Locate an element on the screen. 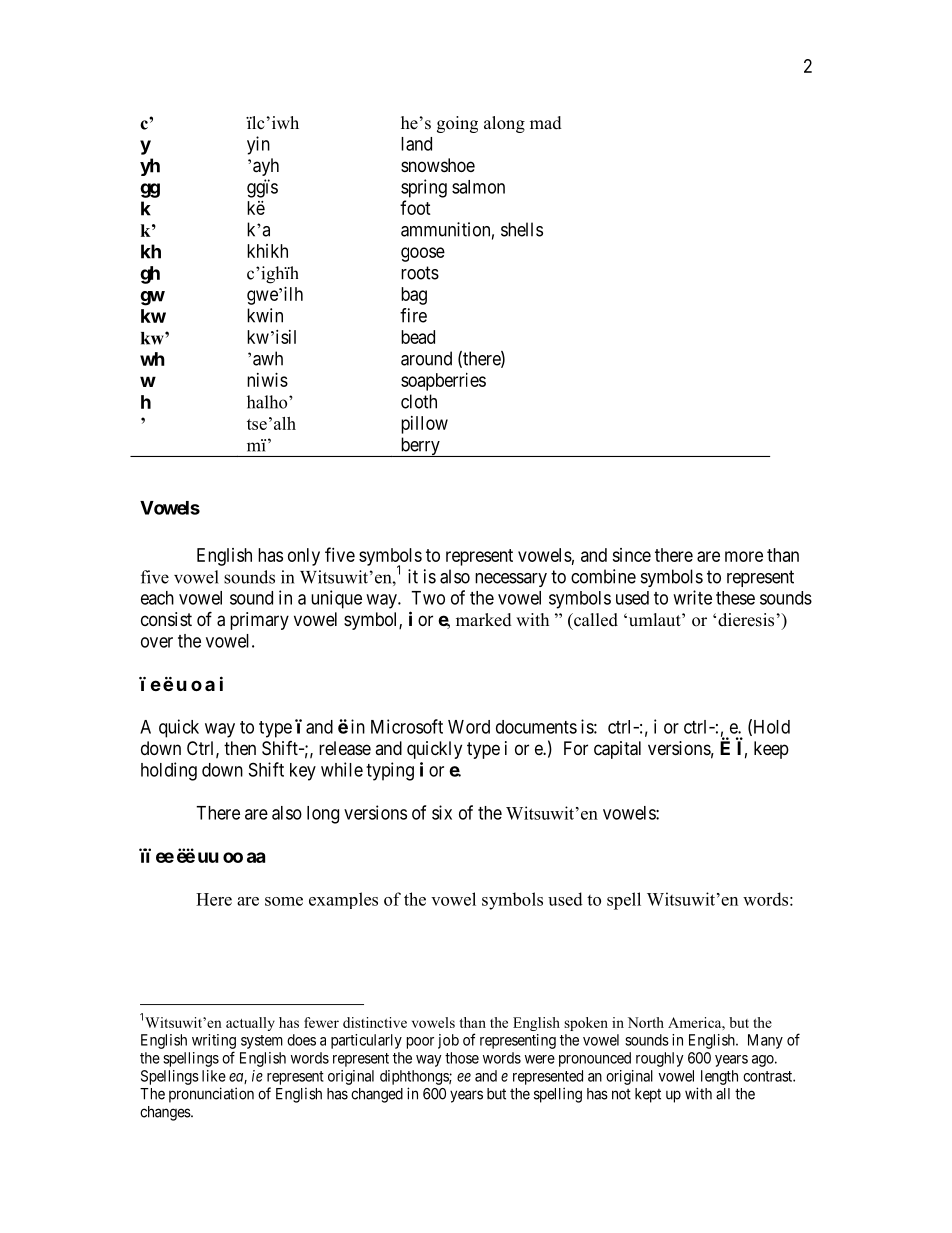  snowshoe is located at coordinates (438, 165).
